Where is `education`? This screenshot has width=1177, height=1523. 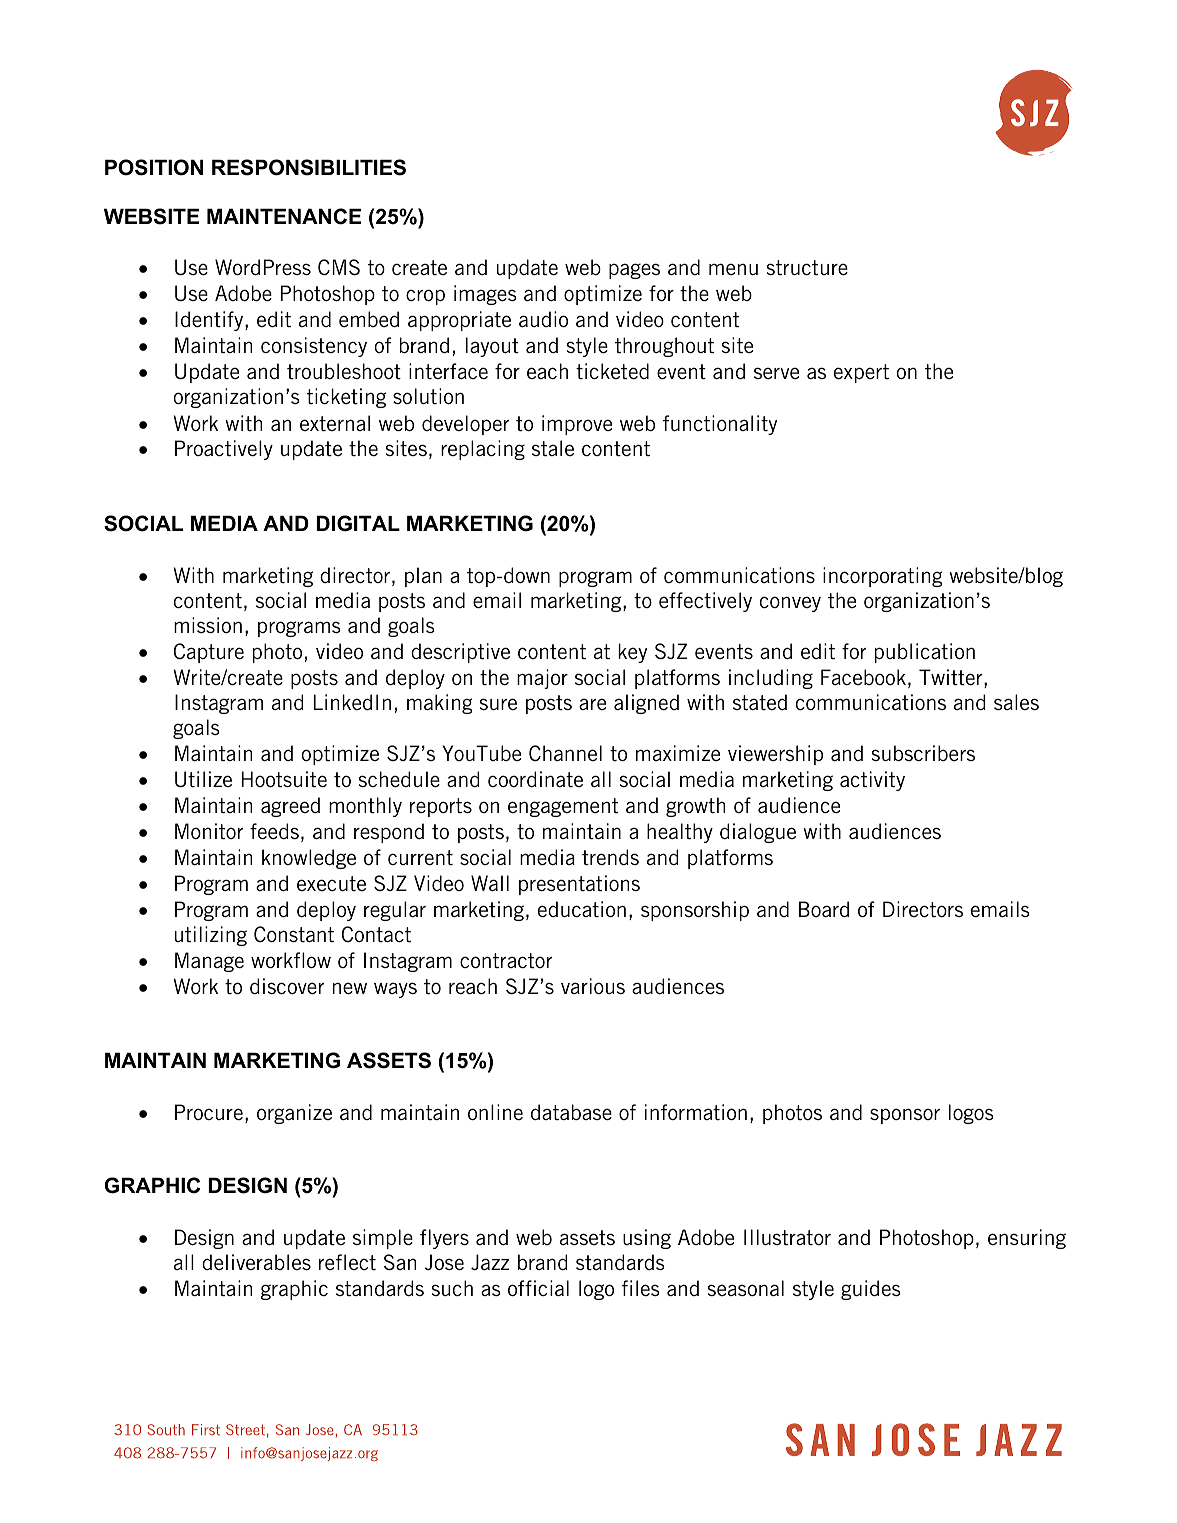
education is located at coordinates (582, 909).
